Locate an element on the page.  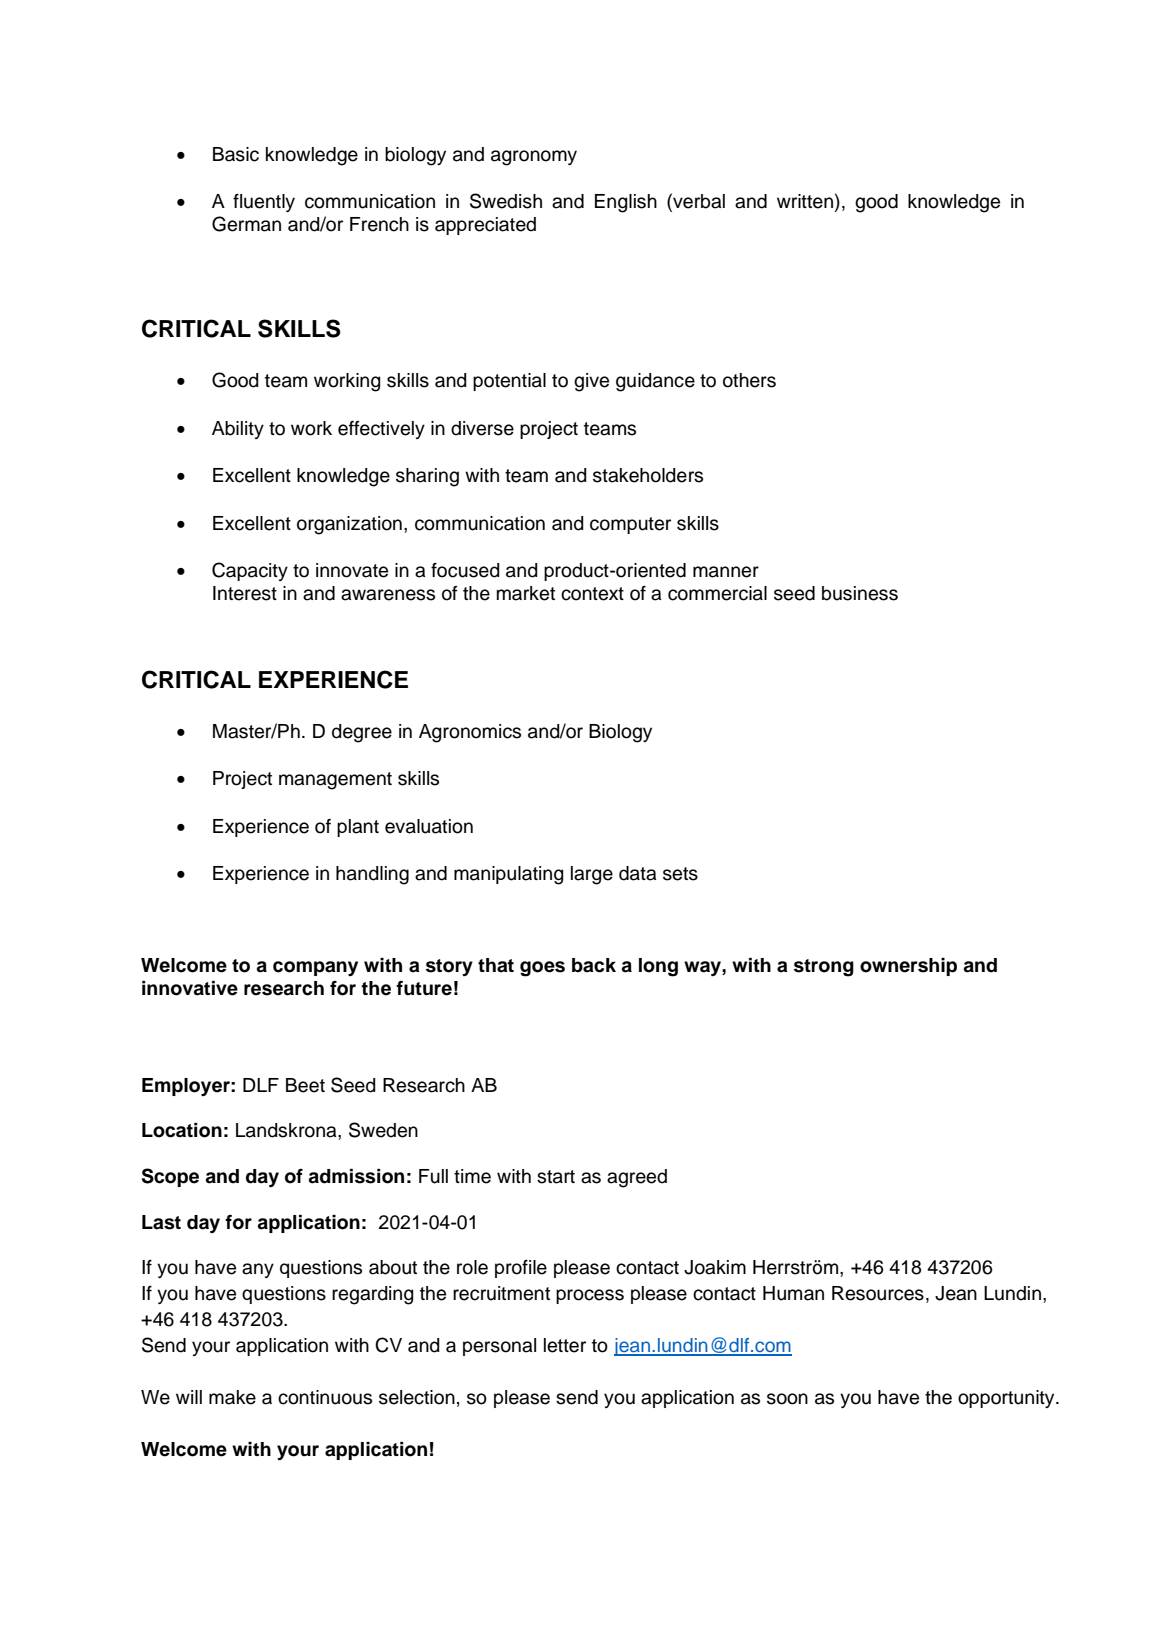
large is located at coordinates (592, 875).
